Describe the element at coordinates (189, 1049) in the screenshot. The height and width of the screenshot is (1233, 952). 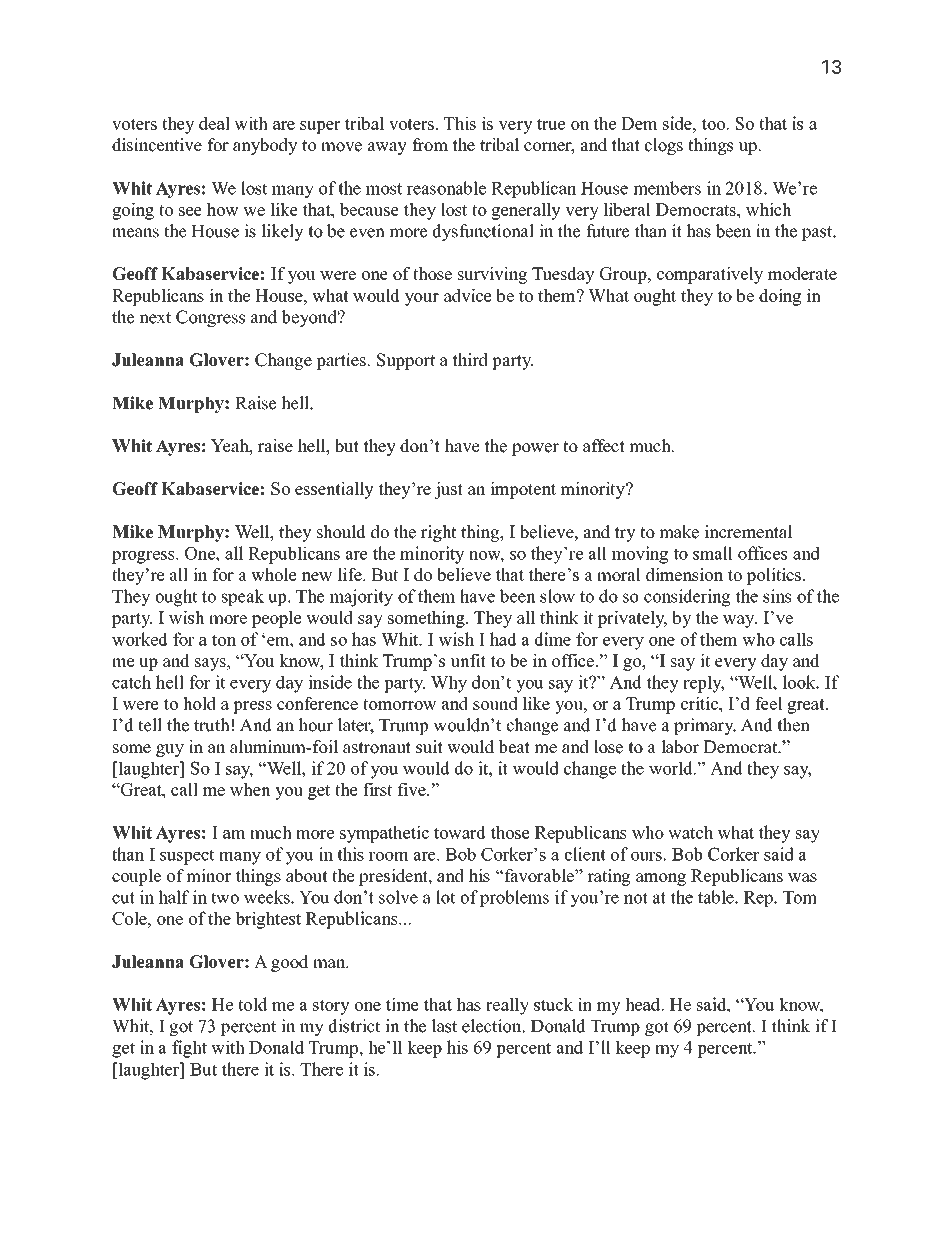
I see `fight` at that location.
